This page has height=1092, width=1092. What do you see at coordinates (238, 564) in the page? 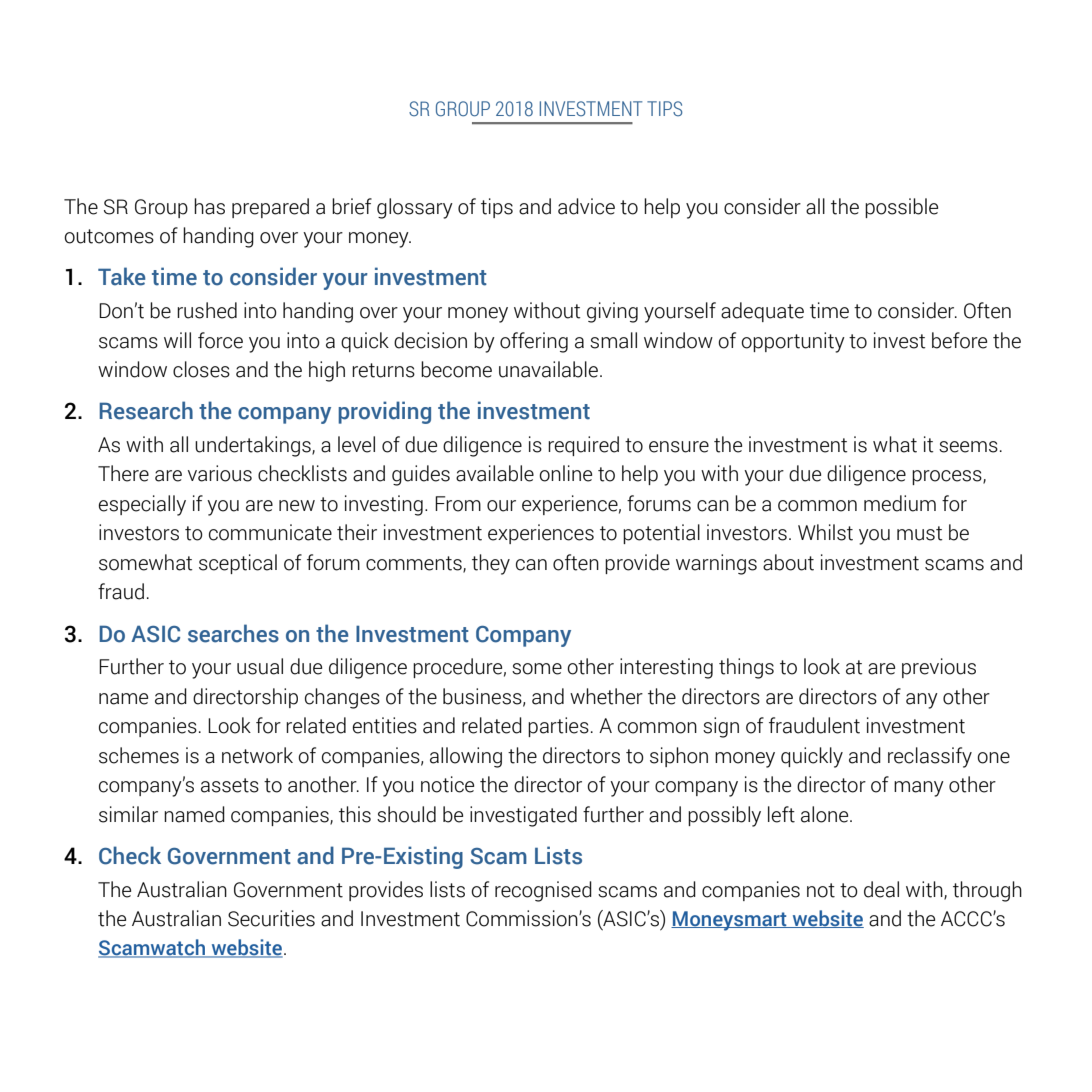
I see `sceptical` at bounding box center [238, 564].
